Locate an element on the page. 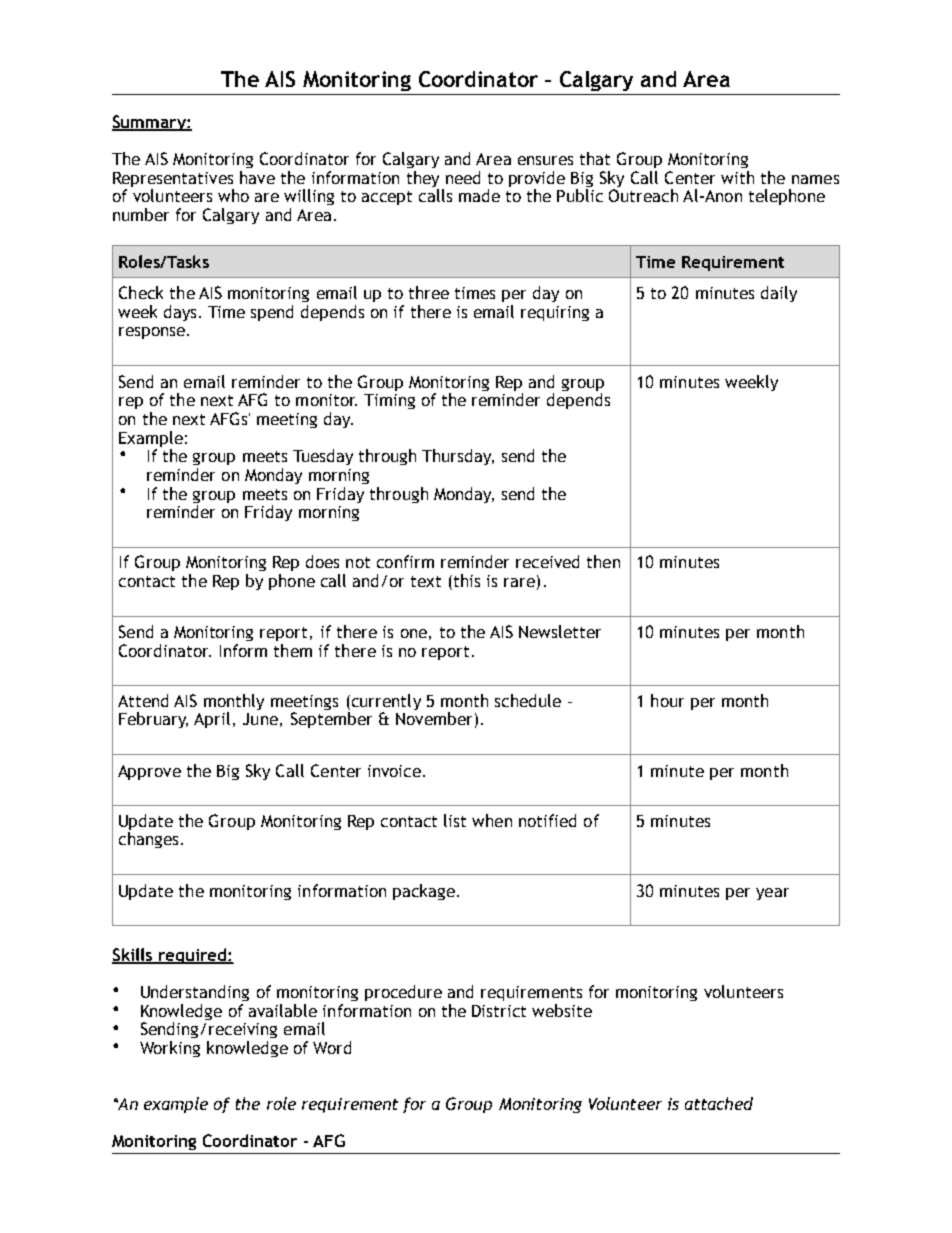 This page has height=1233, width=952. who is located at coordinates (233, 195).
